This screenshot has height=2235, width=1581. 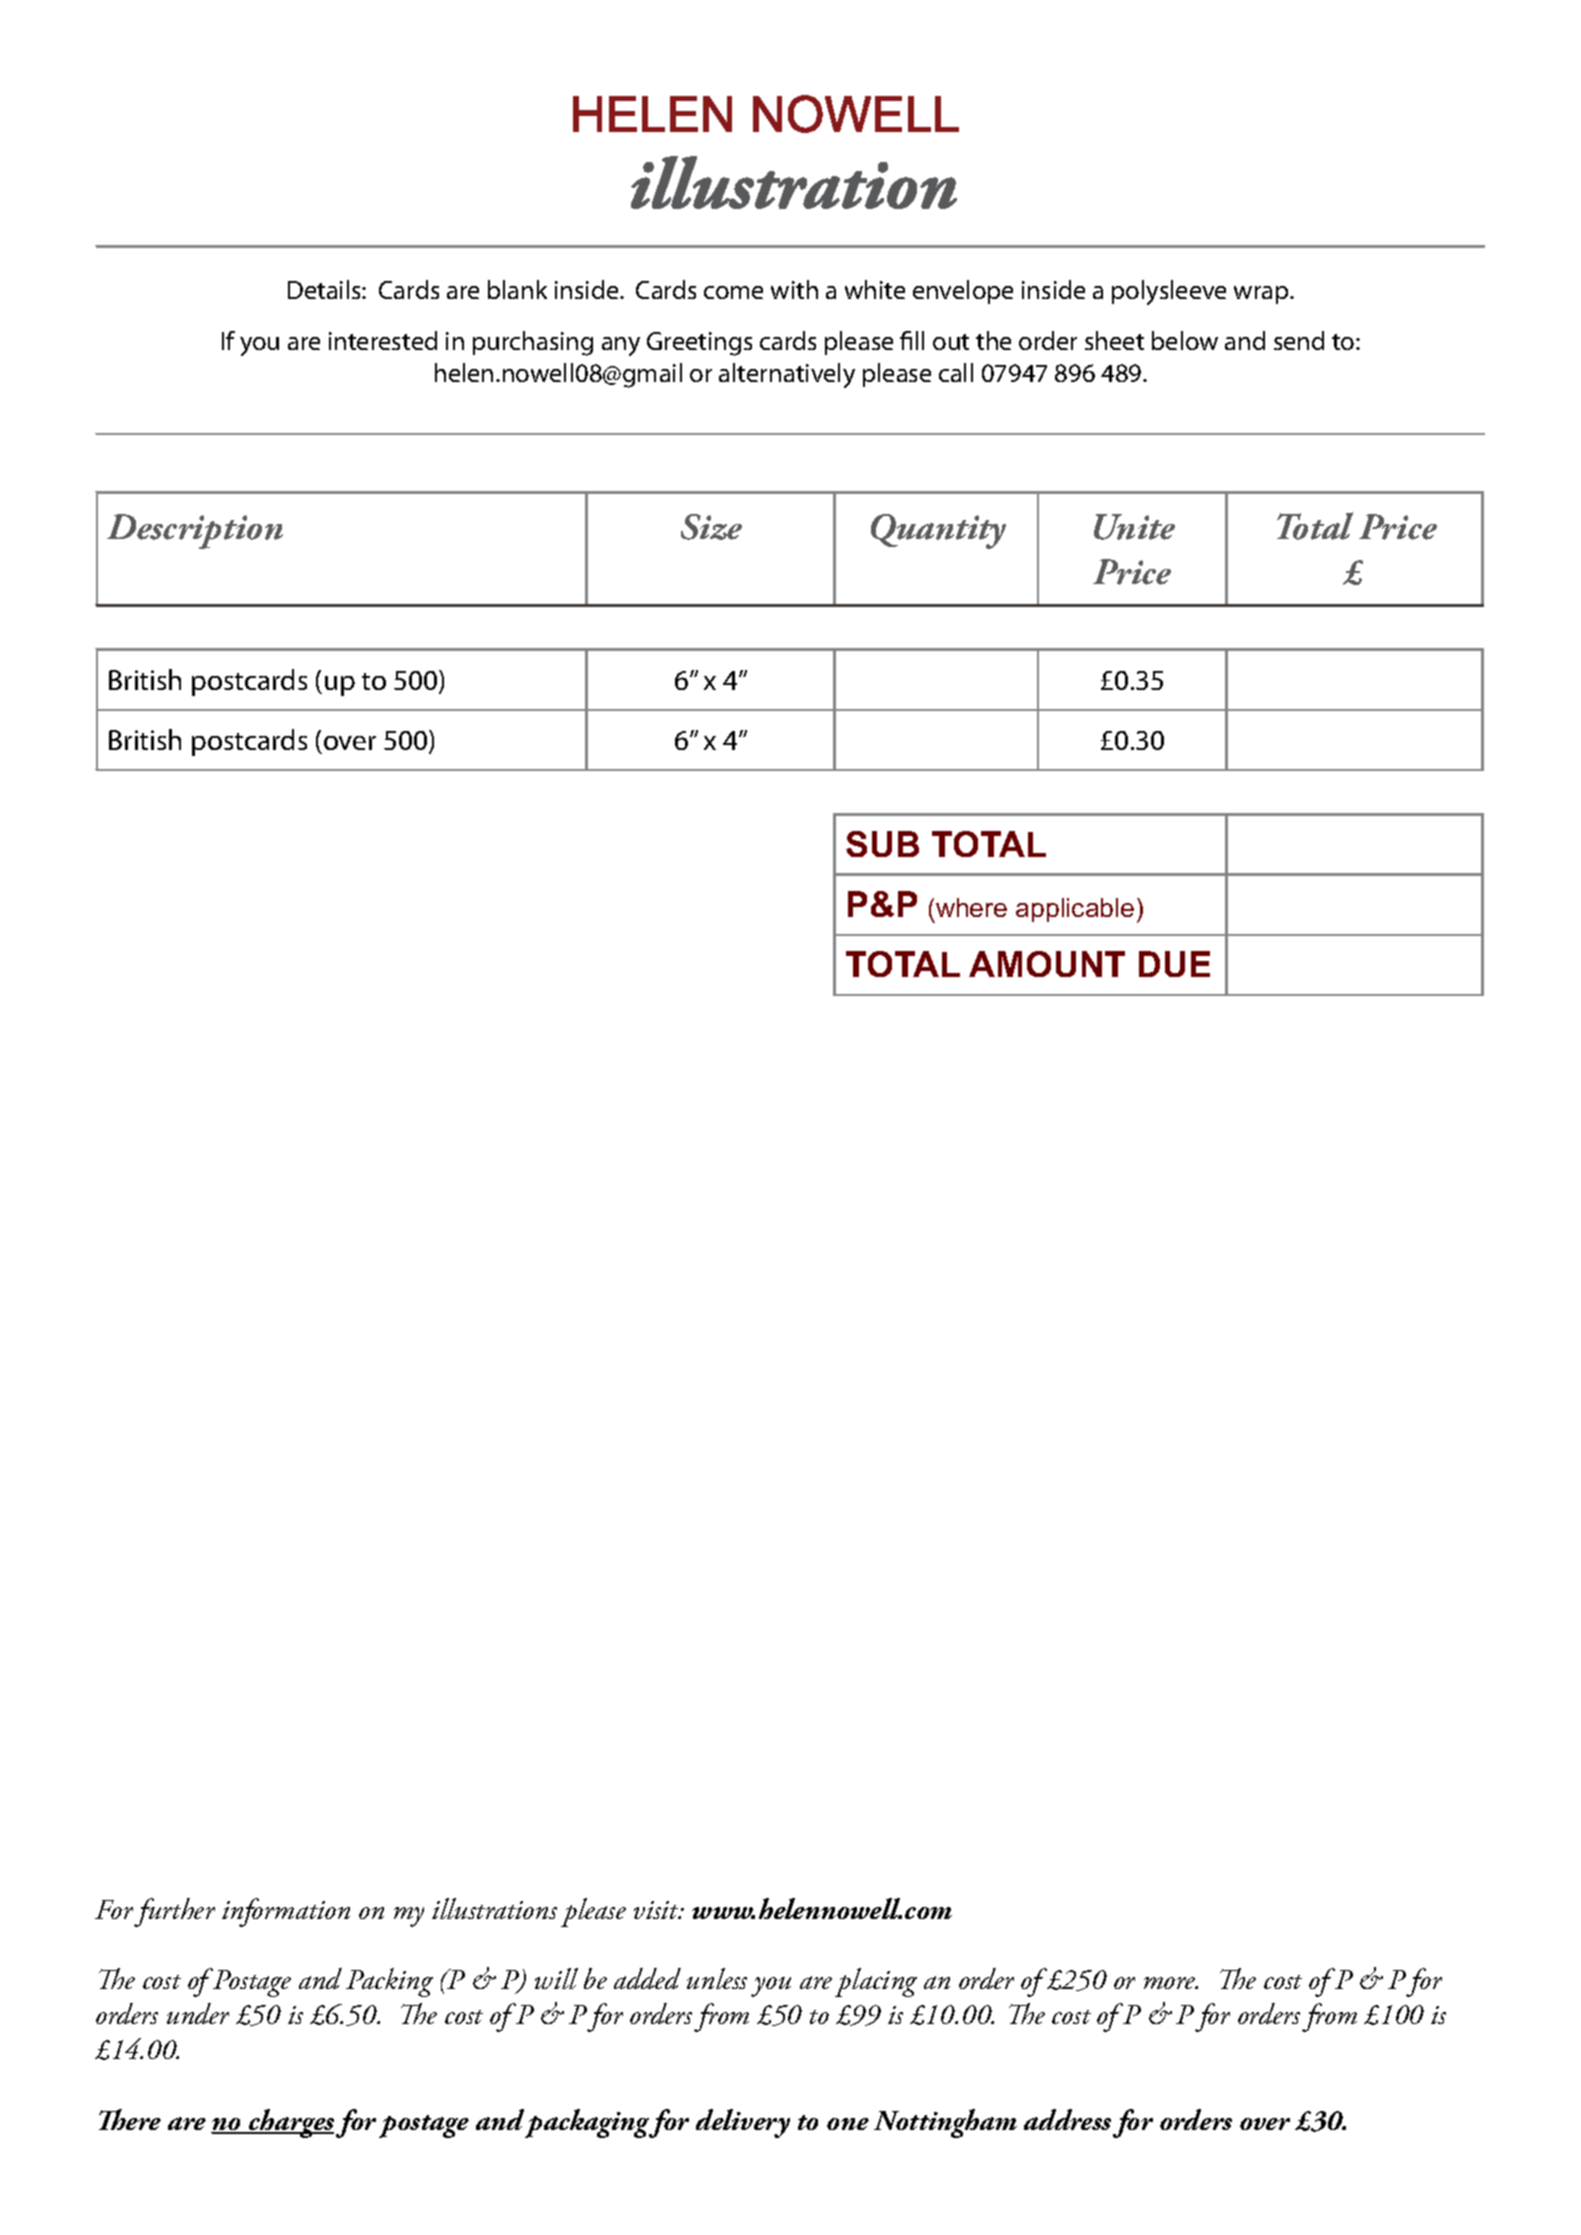 What do you see at coordinates (699, 344) in the screenshot?
I see `Greetings` at bounding box center [699, 344].
